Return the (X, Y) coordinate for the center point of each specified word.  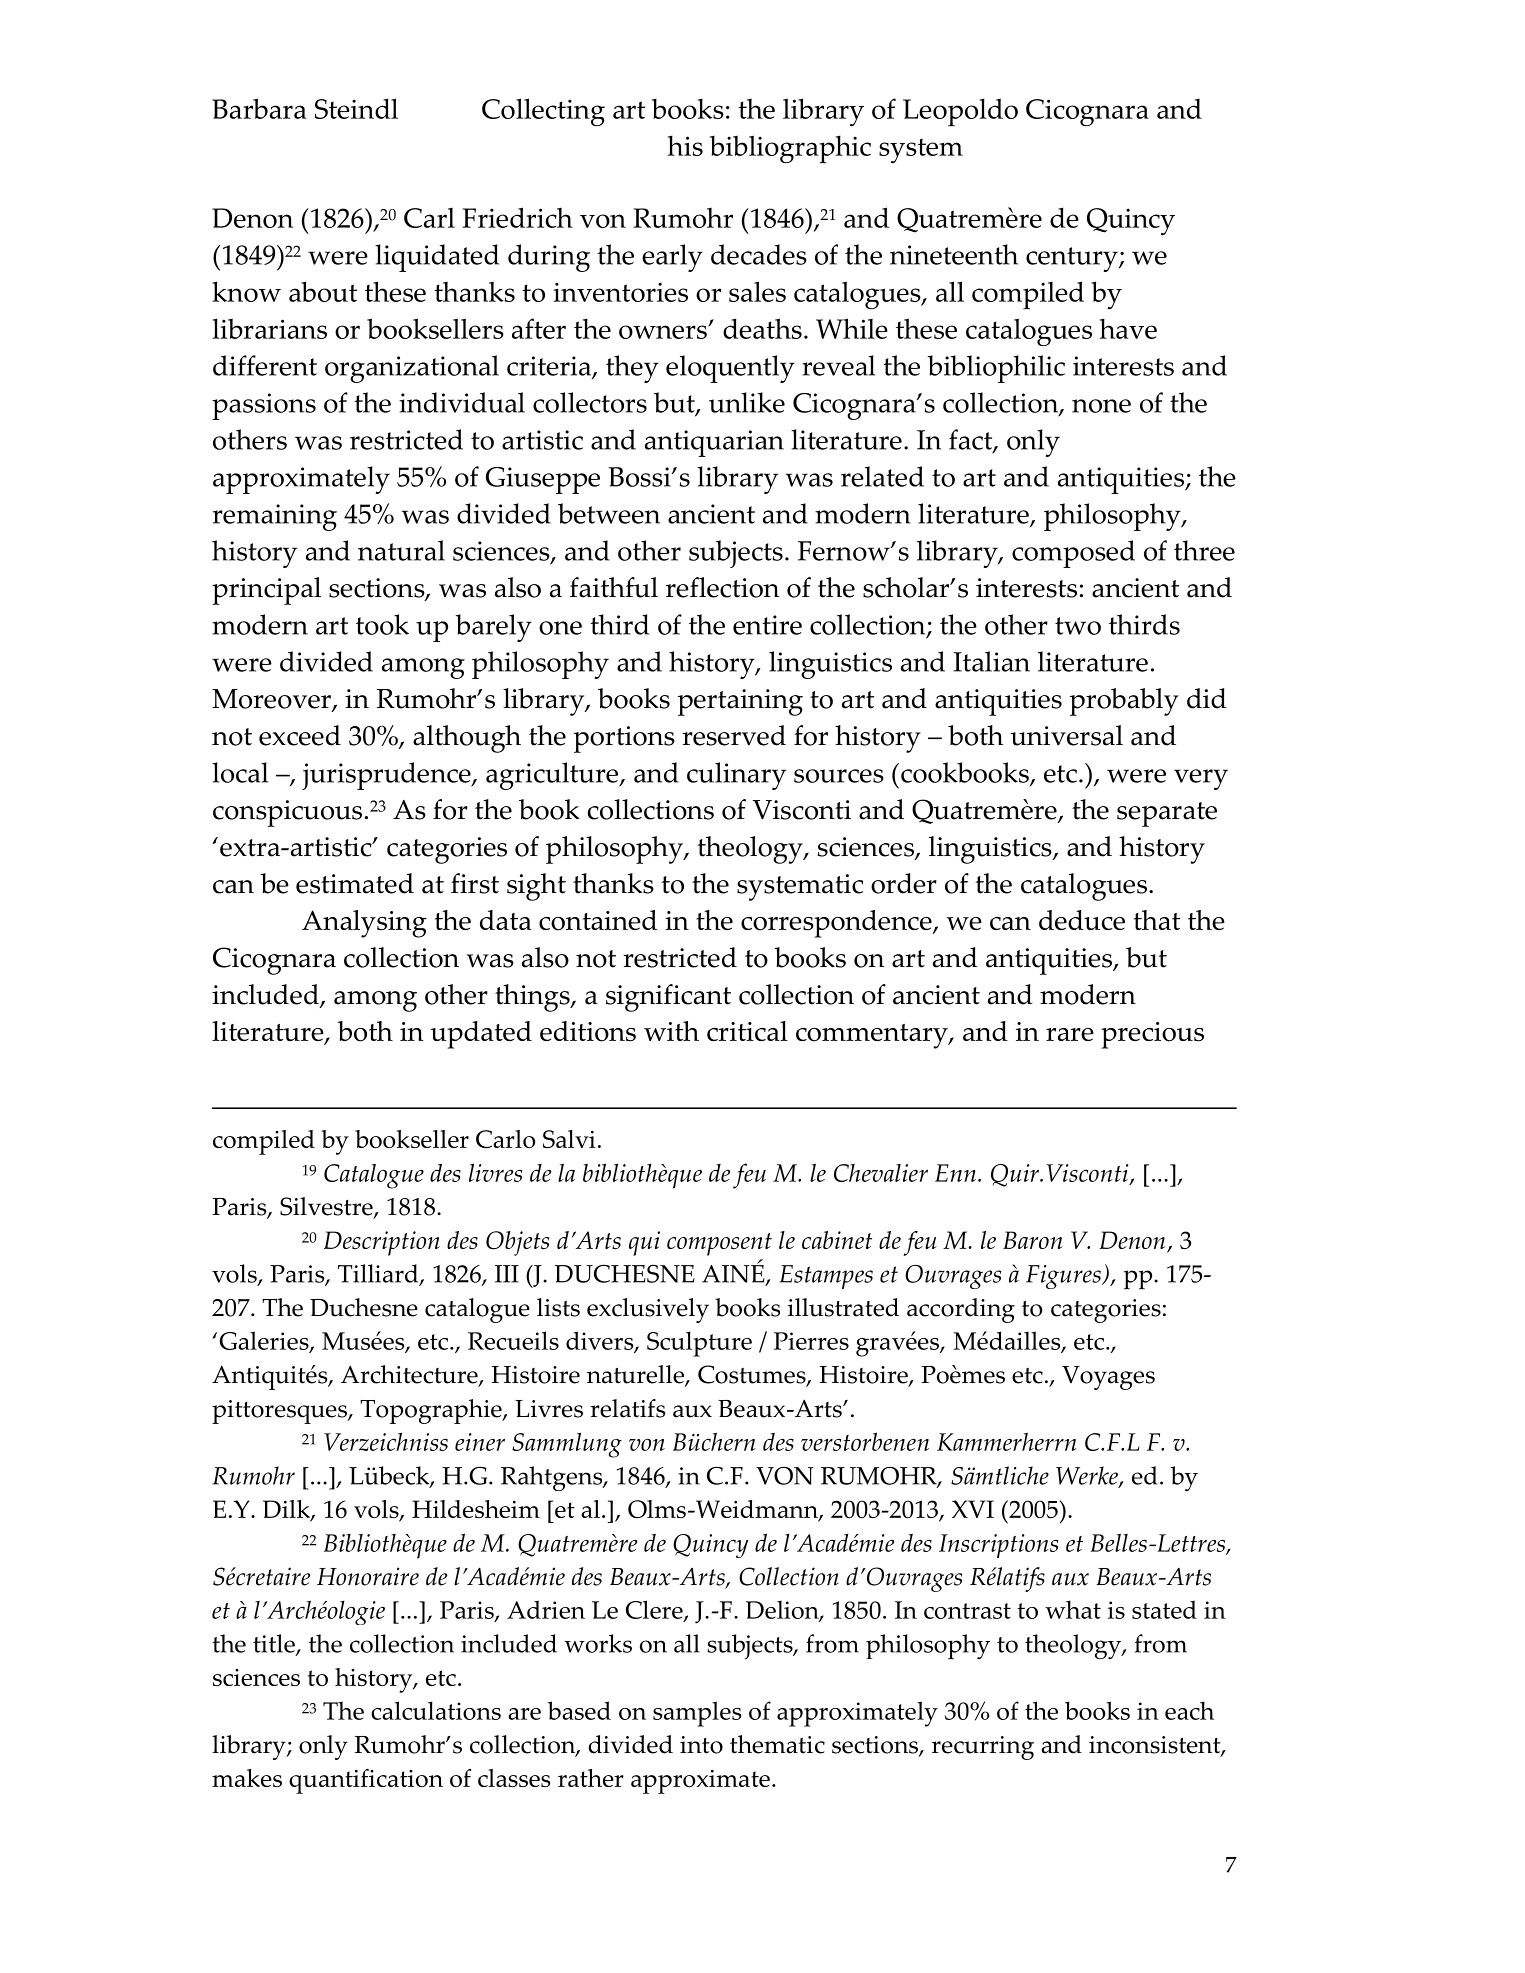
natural (401, 550)
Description (382, 1243)
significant (668, 998)
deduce (1082, 920)
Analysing (364, 924)
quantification (366, 1781)
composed (1073, 554)
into (701, 1745)
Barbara (259, 108)
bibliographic (790, 149)
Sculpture (699, 1344)
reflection (722, 587)
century (1073, 259)
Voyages (1108, 1378)
